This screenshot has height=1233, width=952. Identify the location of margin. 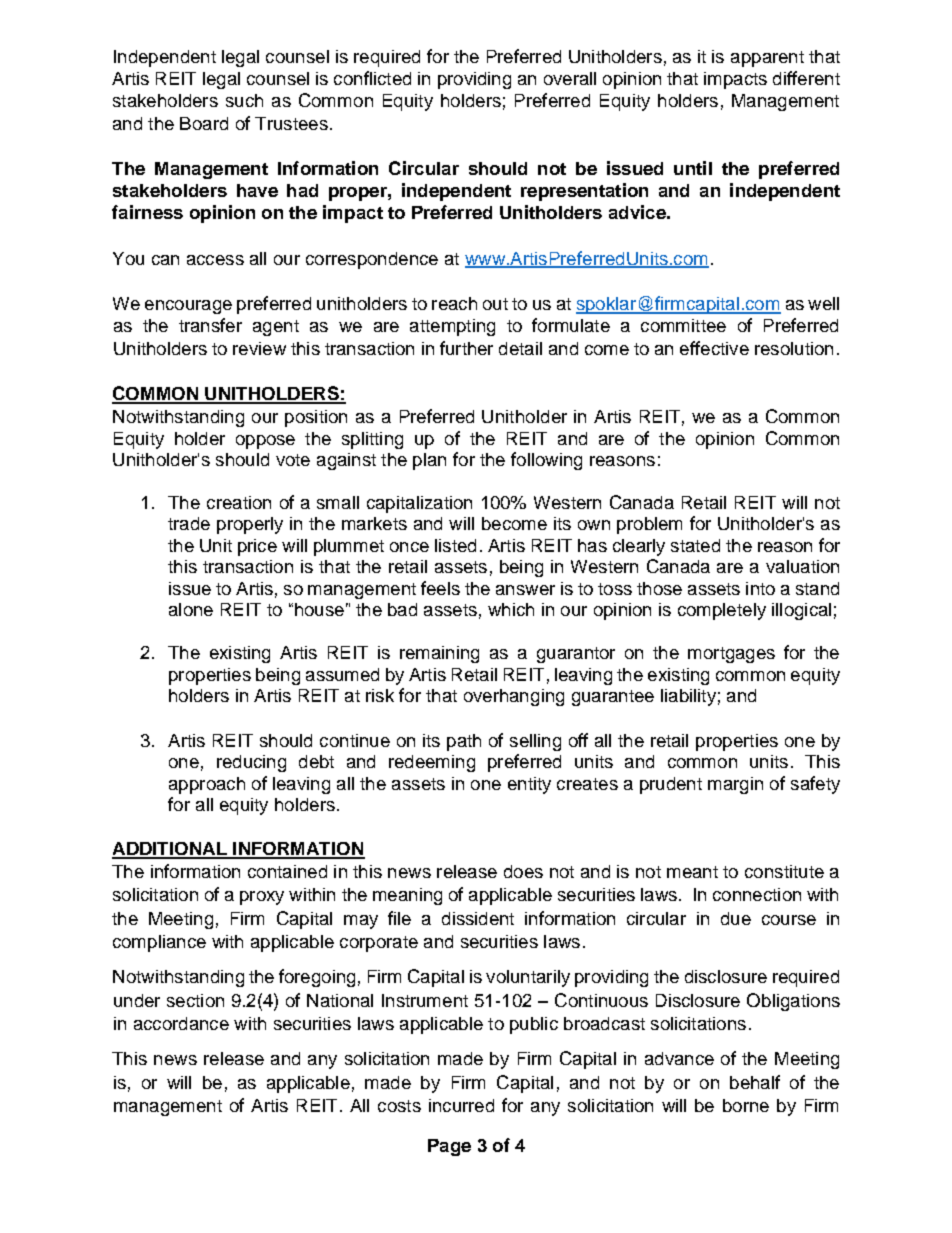
(735, 785).
